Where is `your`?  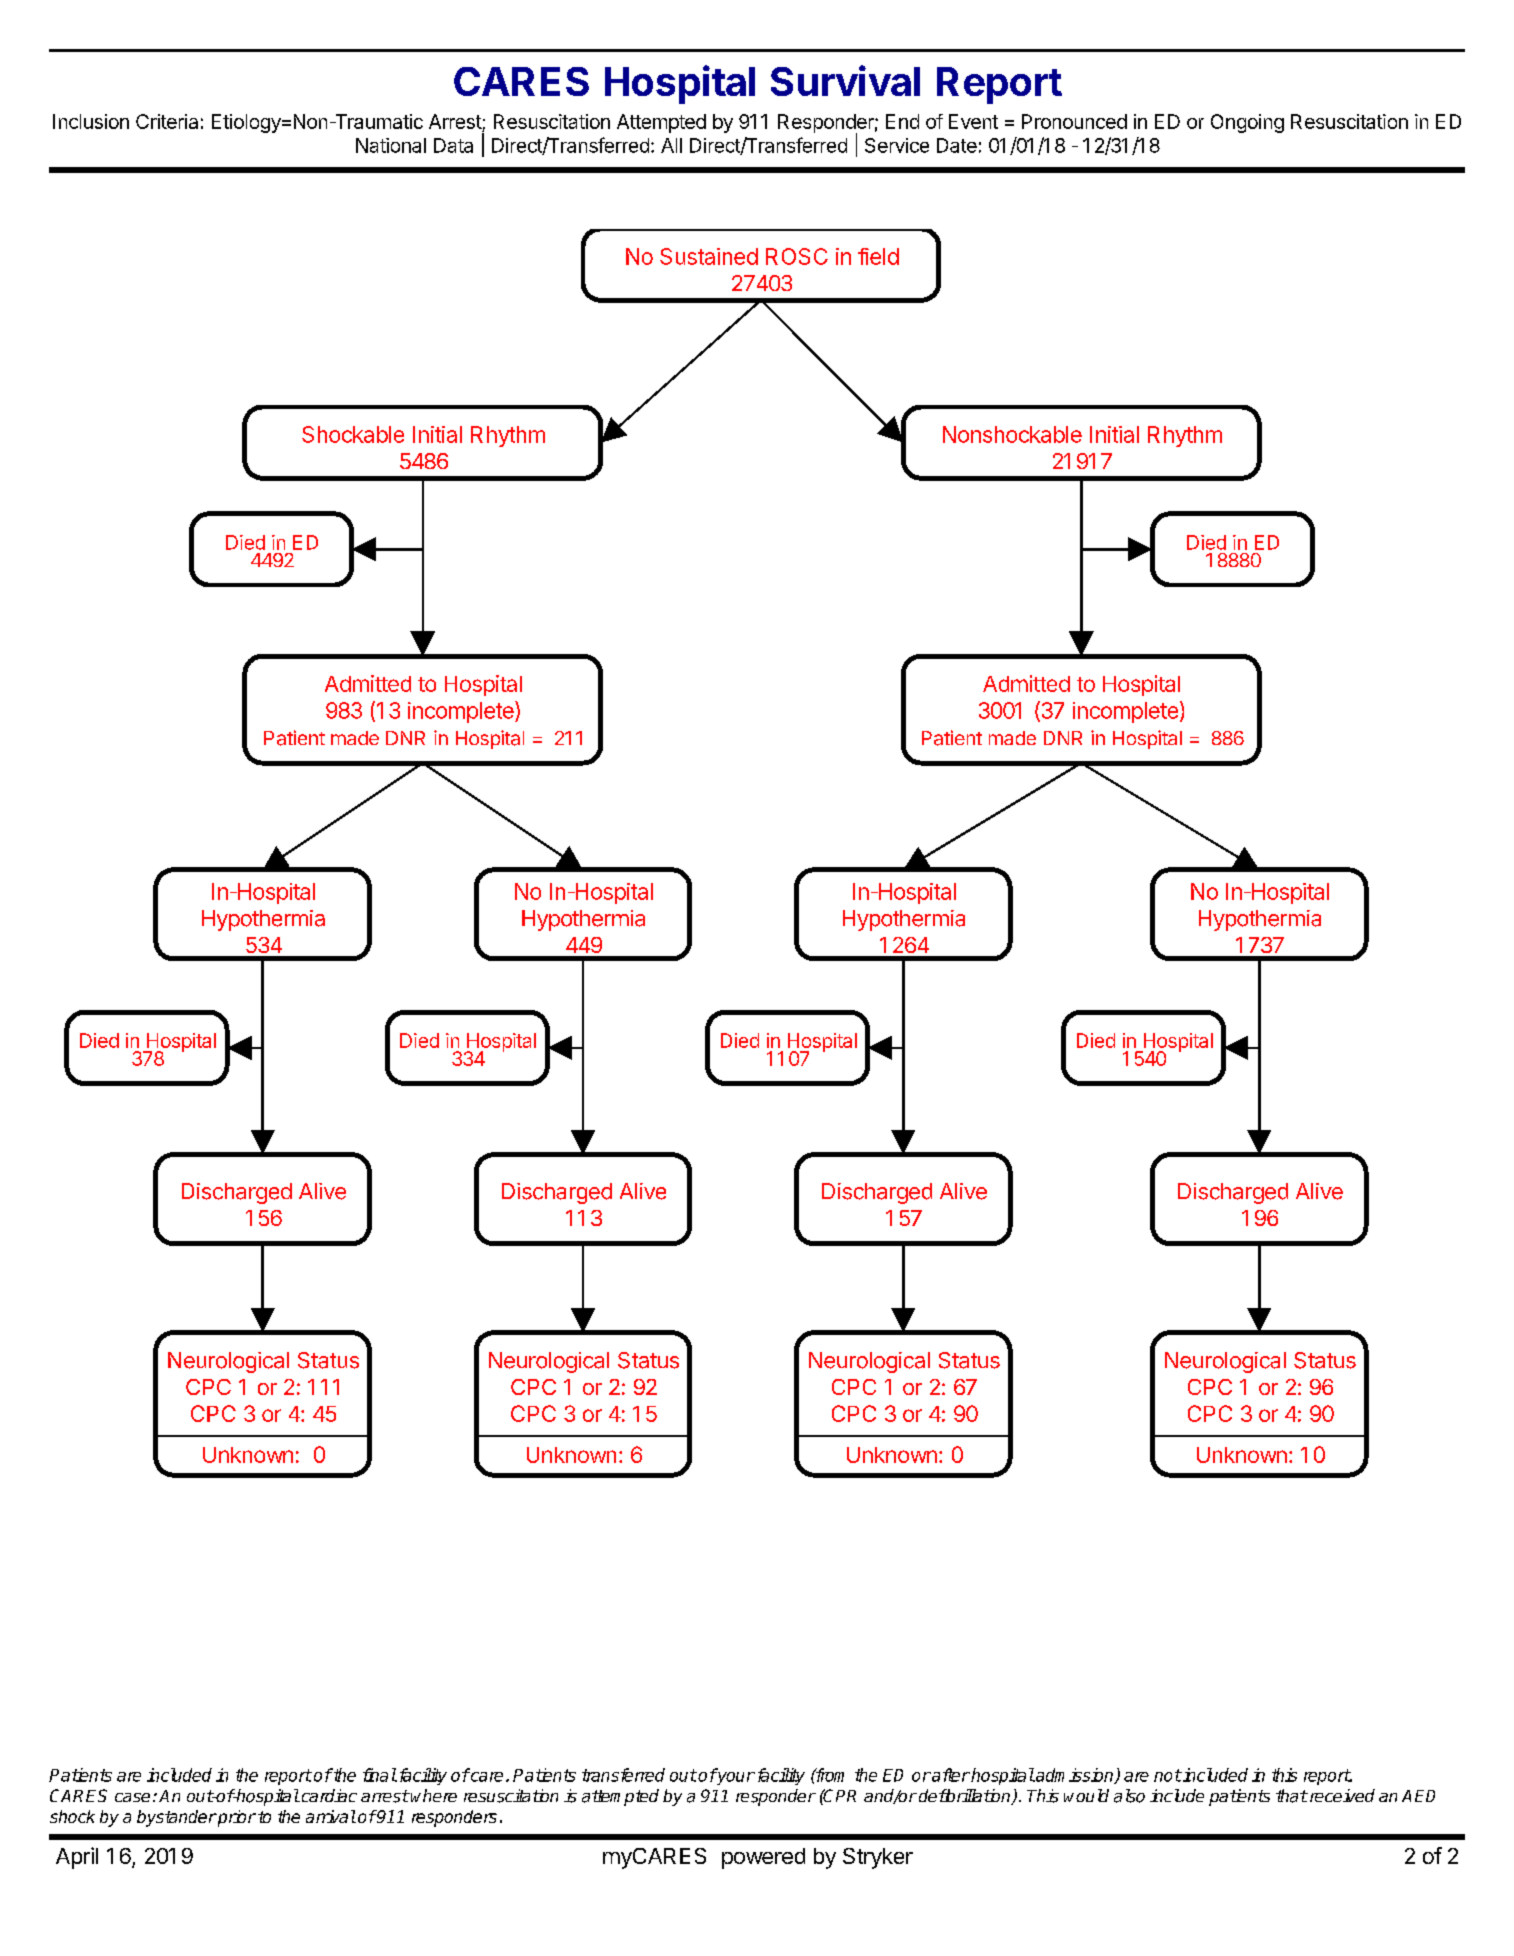
your is located at coordinates (735, 1778).
